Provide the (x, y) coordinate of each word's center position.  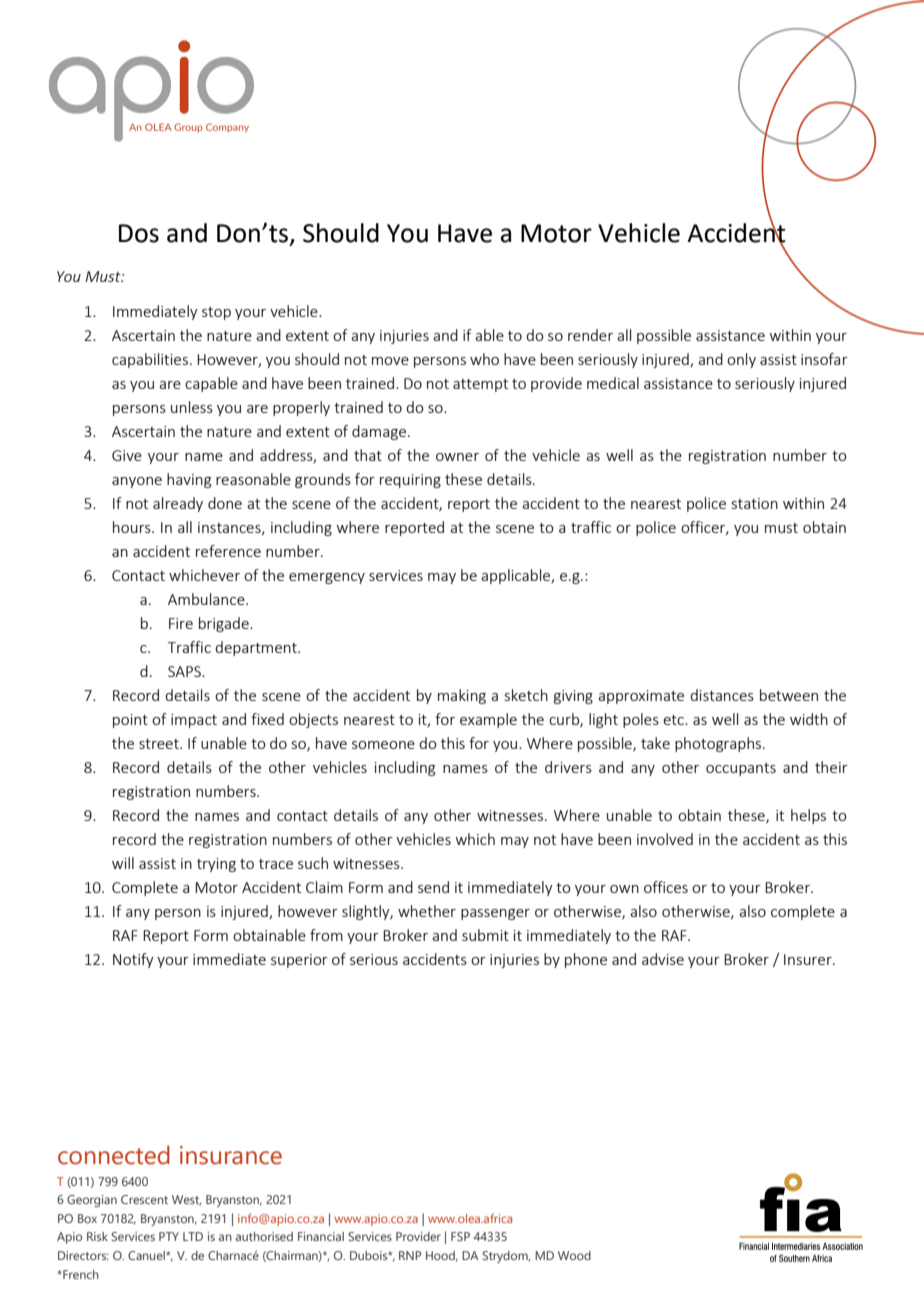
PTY (169, 1236)
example (488, 720)
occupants (741, 769)
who (484, 359)
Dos (139, 233)
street (160, 744)
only (741, 360)
